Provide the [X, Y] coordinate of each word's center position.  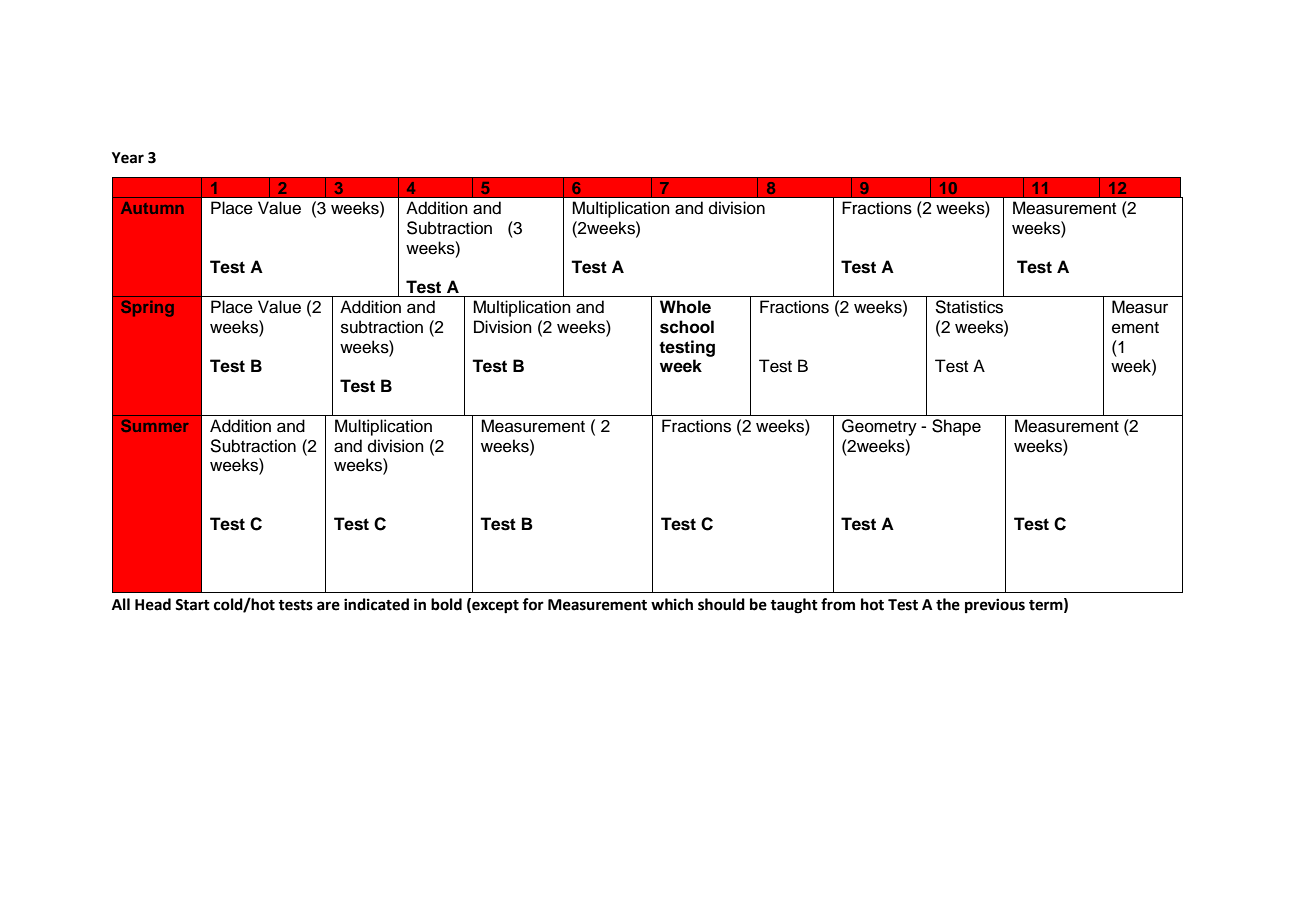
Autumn [152, 208]
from [838, 604]
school [687, 327]
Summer [155, 425]
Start [192, 605]
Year [128, 158]
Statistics [969, 307]
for [533, 604]
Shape [956, 427]
